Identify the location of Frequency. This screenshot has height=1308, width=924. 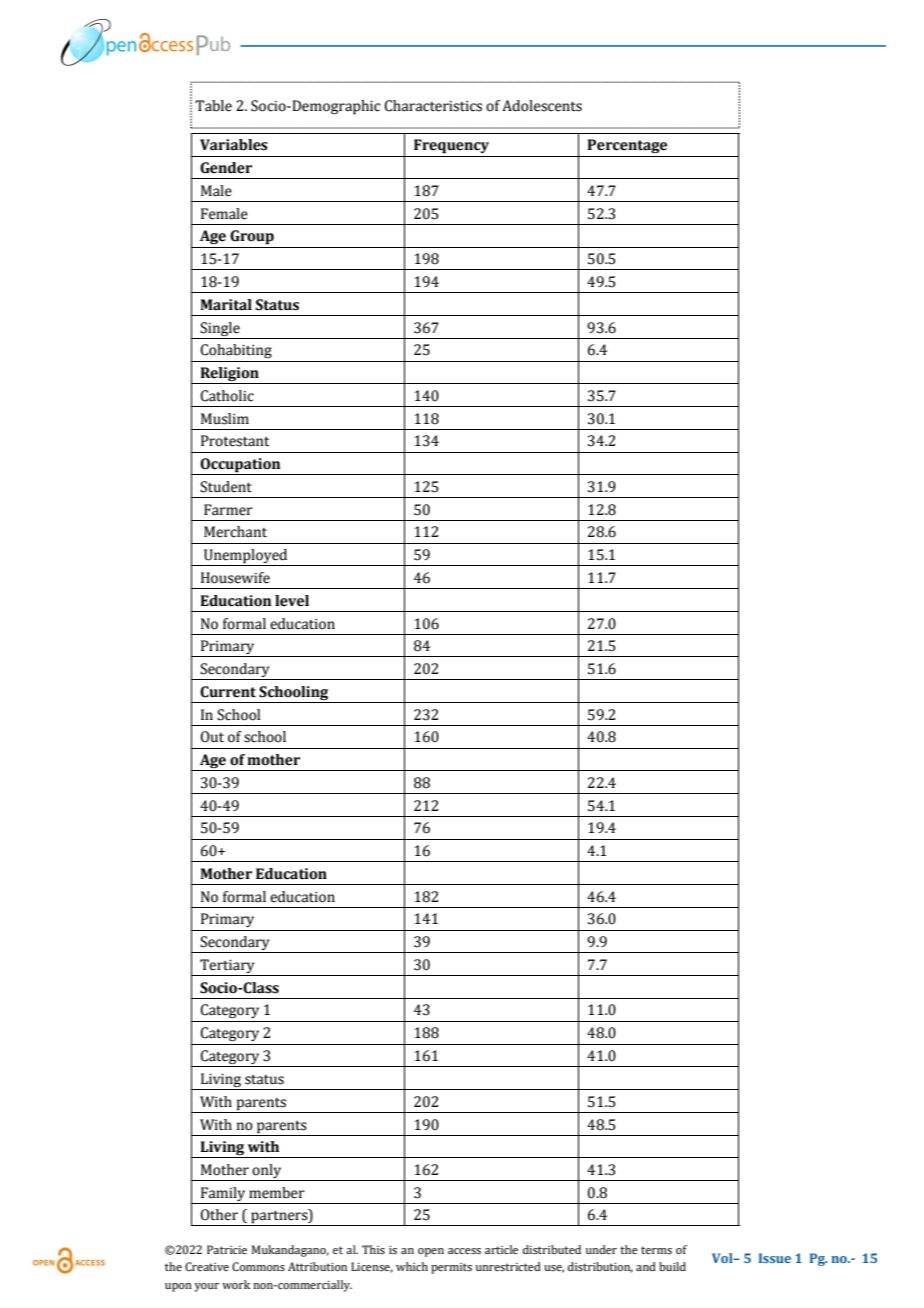
(451, 146).
